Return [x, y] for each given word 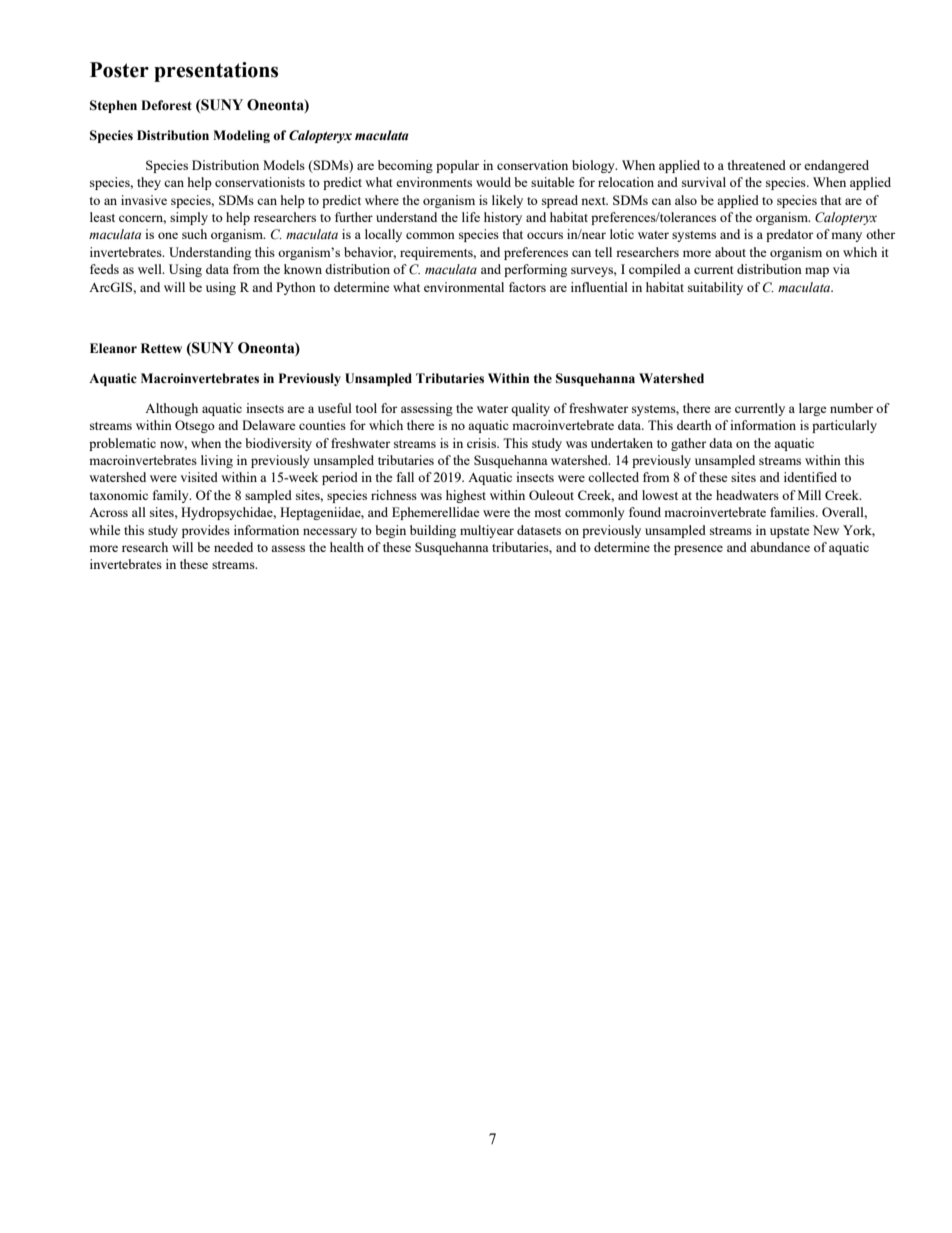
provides [206, 531]
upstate [790, 532]
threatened [756, 165]
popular [457, 166]
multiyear [487, 531]
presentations [216, 72]
